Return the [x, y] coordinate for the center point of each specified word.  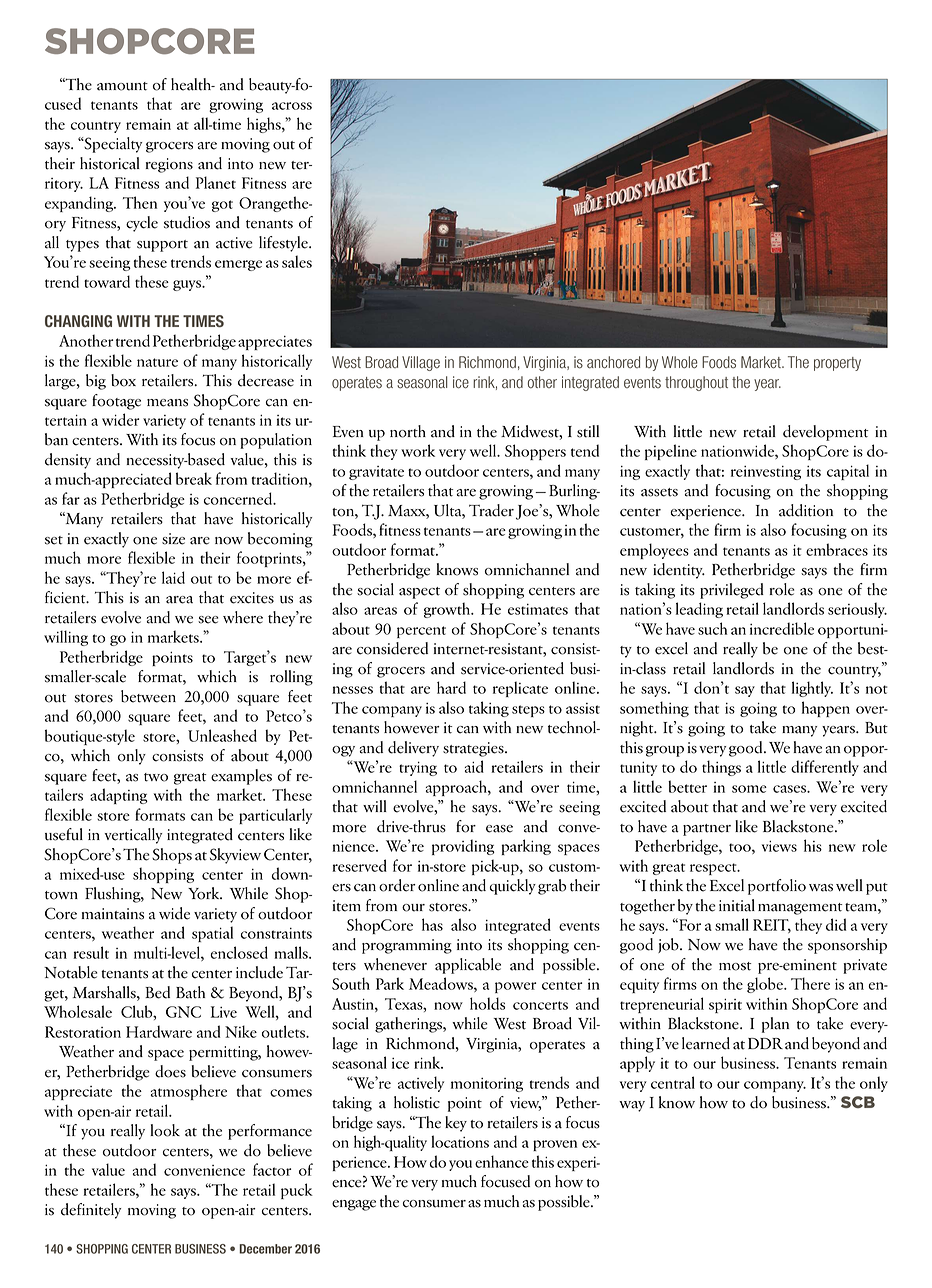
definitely [91, 1211]
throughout [696, 383]
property [837, 364]
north [408, 431]
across [292, 106]
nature [157, 362]
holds [487, 1003]
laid [173, 577]
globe [766, 985]
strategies [474, 749]
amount [122, 86]
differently [825, 768]
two [156, 777]
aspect [419, 593]
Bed [157, 992]
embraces [837, 549]
